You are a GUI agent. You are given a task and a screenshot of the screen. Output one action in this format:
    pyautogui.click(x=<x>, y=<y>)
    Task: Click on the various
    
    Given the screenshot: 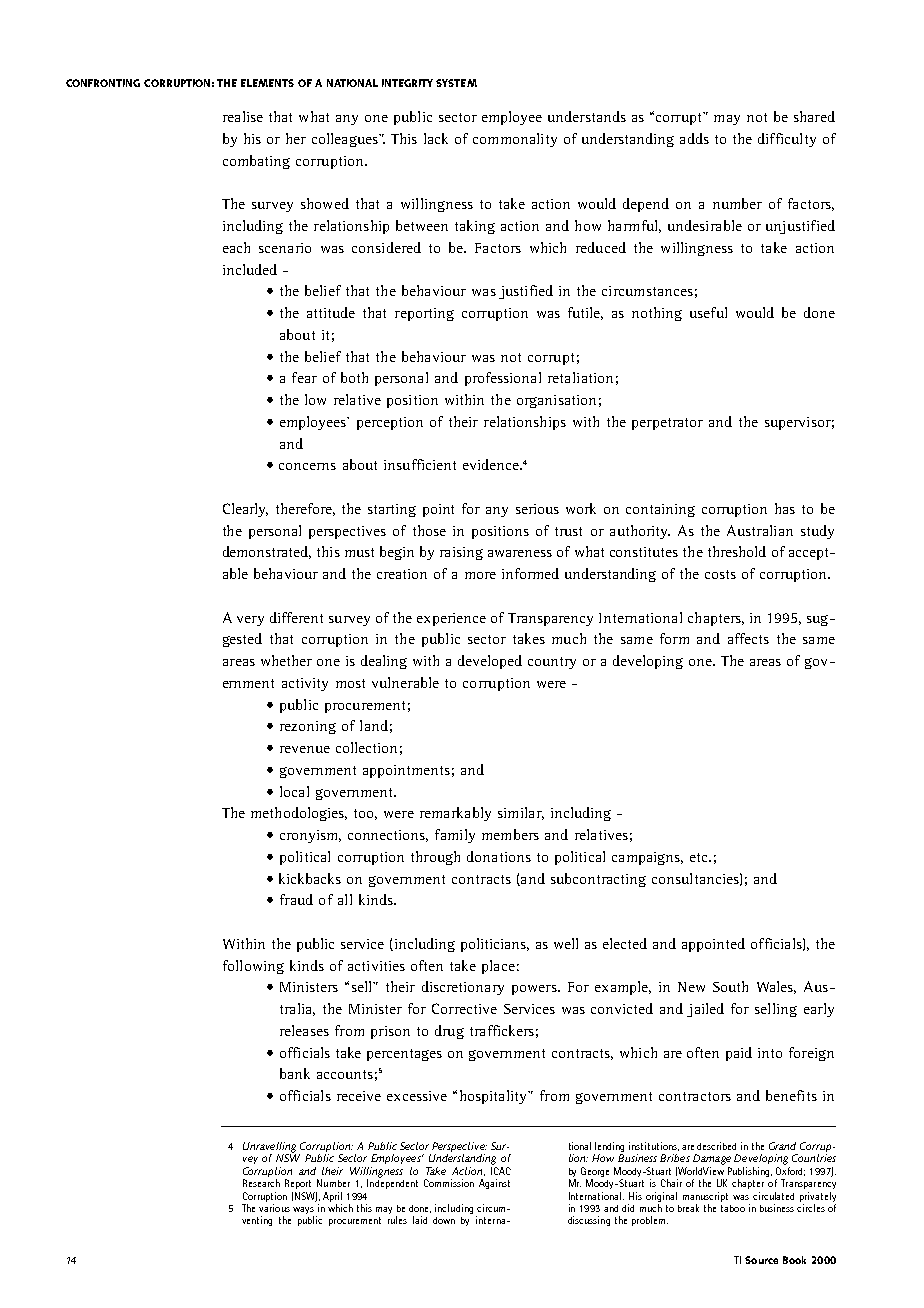 What is the action you would take?
    pyautogui.click(x=274, y=1208)
